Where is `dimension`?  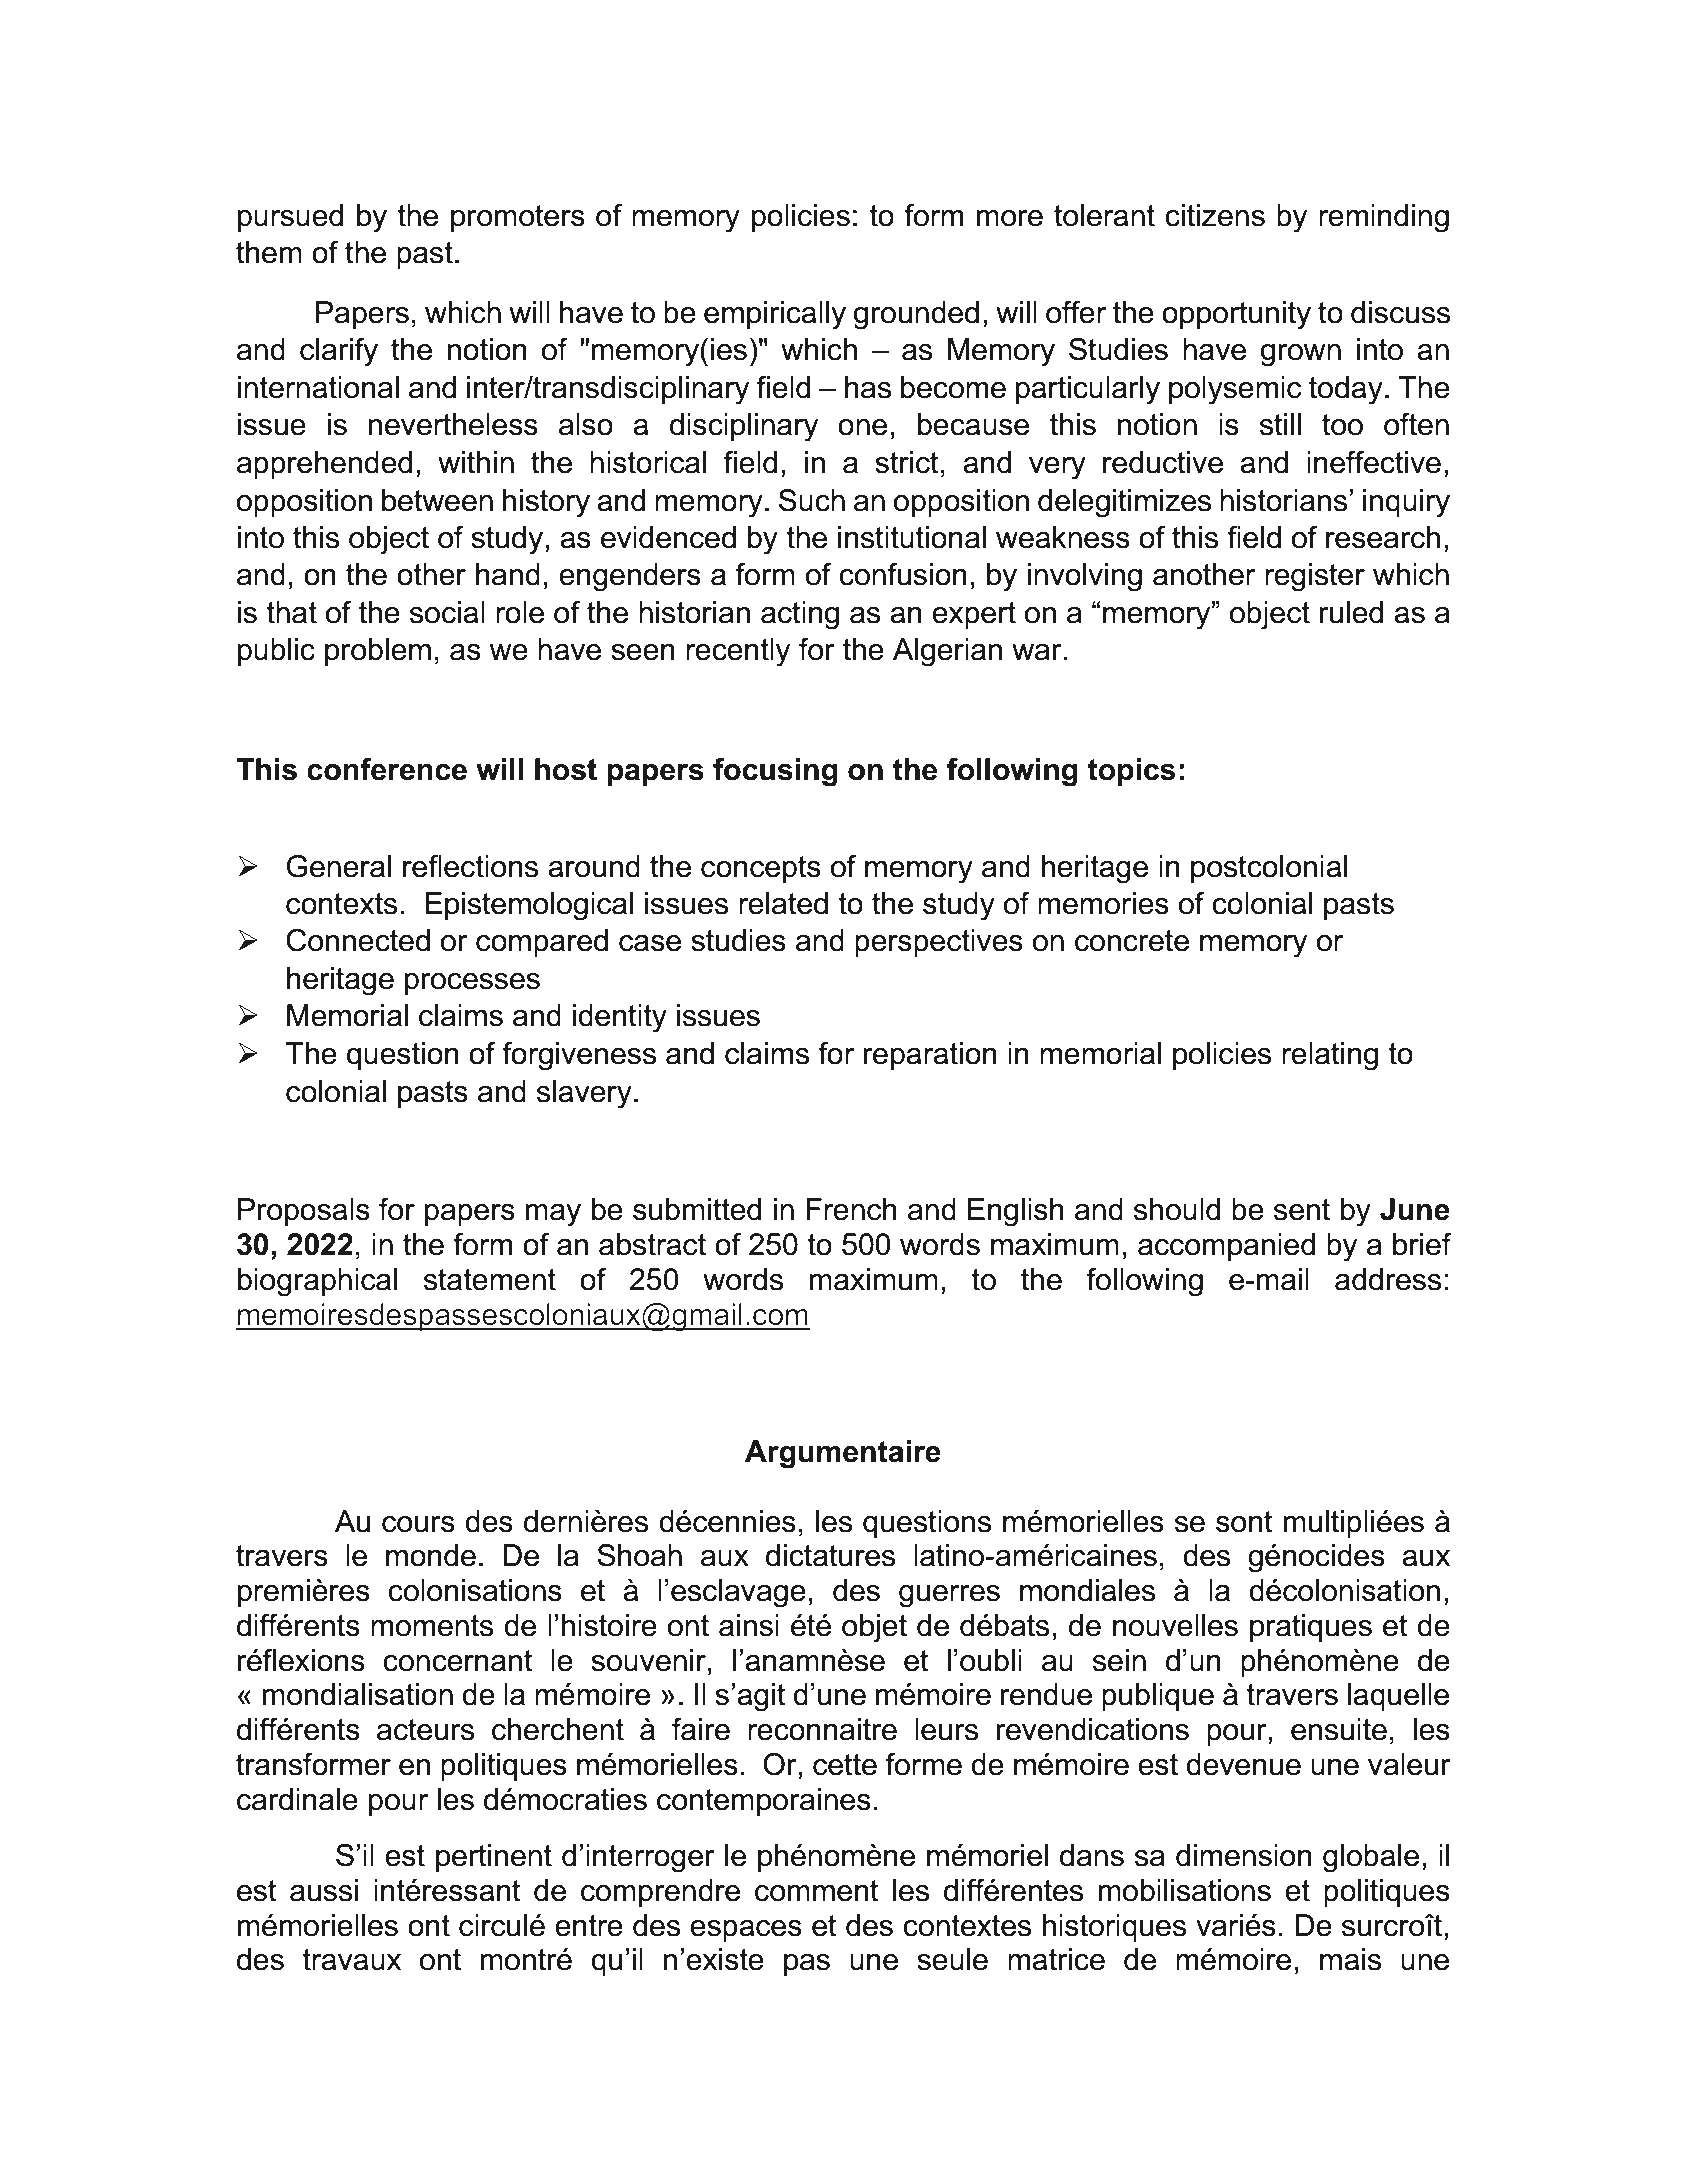 dimension is located at coordinates (1244, 1855).
